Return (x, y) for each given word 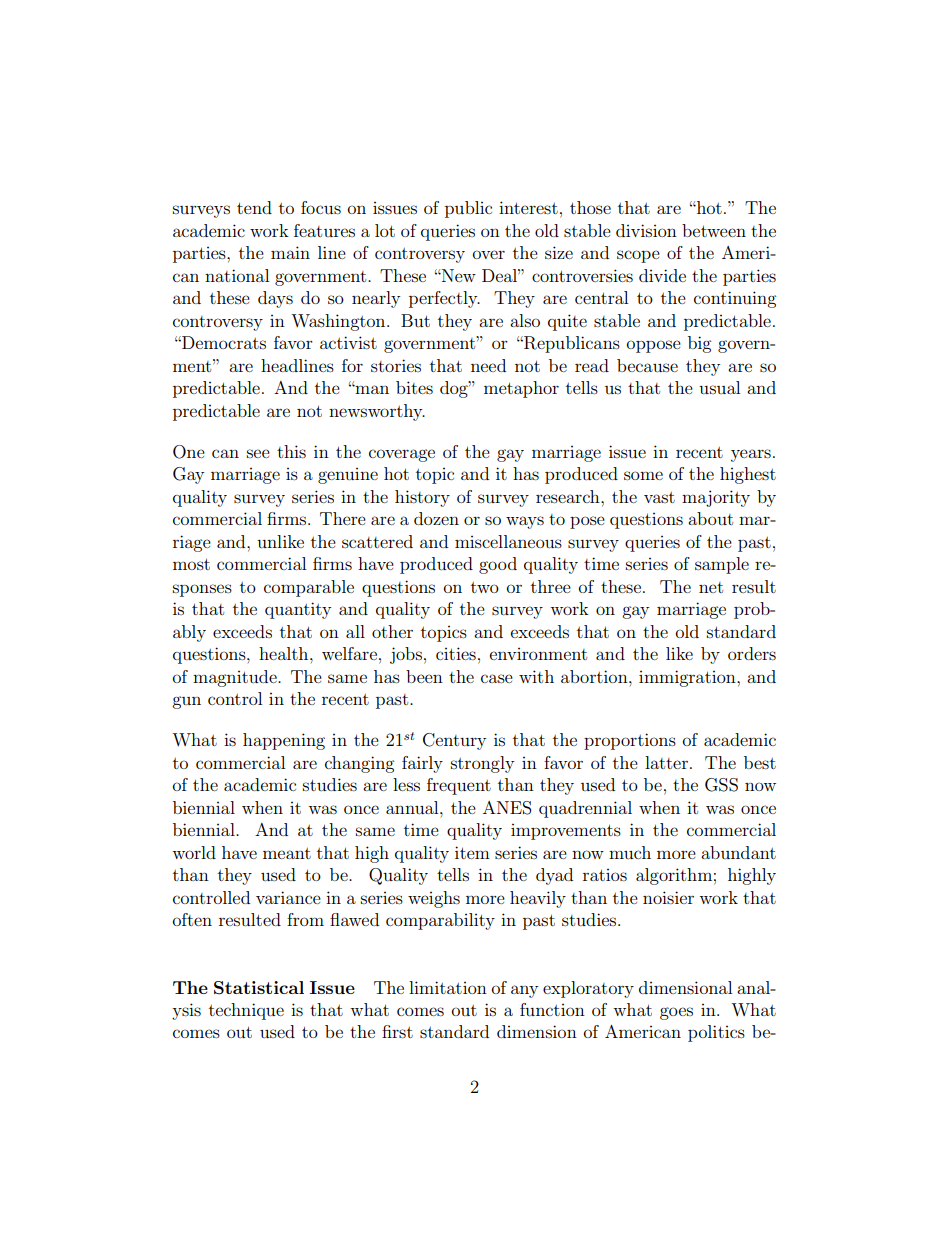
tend (254, 207)
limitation (448, 987)
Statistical (259, 988)
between (714, 230)
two (485, 587)
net (711, 587)
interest (528, 207)
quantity (298, 610)
